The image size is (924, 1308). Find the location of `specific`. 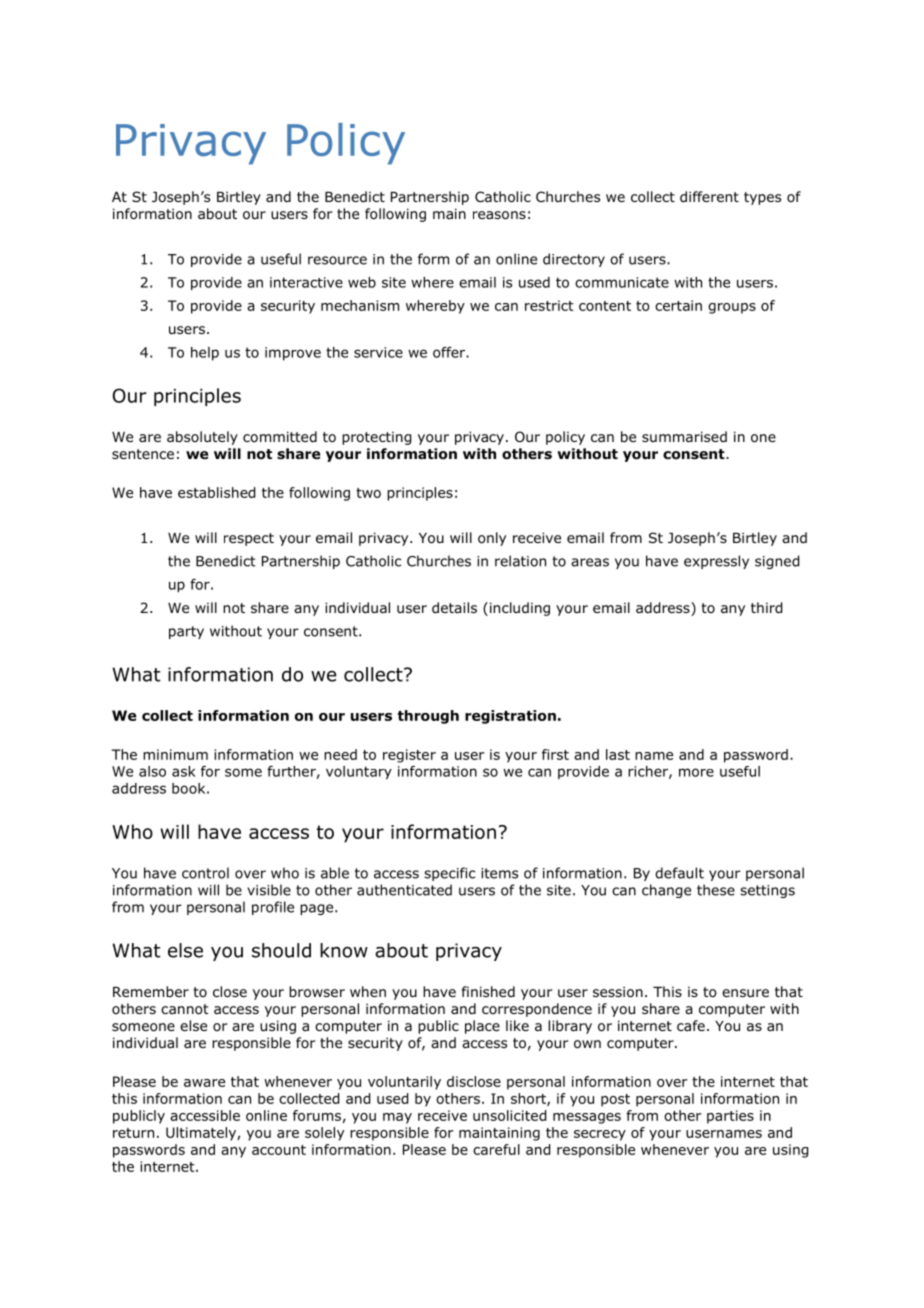

specific is located at coordinates (449, 874).
